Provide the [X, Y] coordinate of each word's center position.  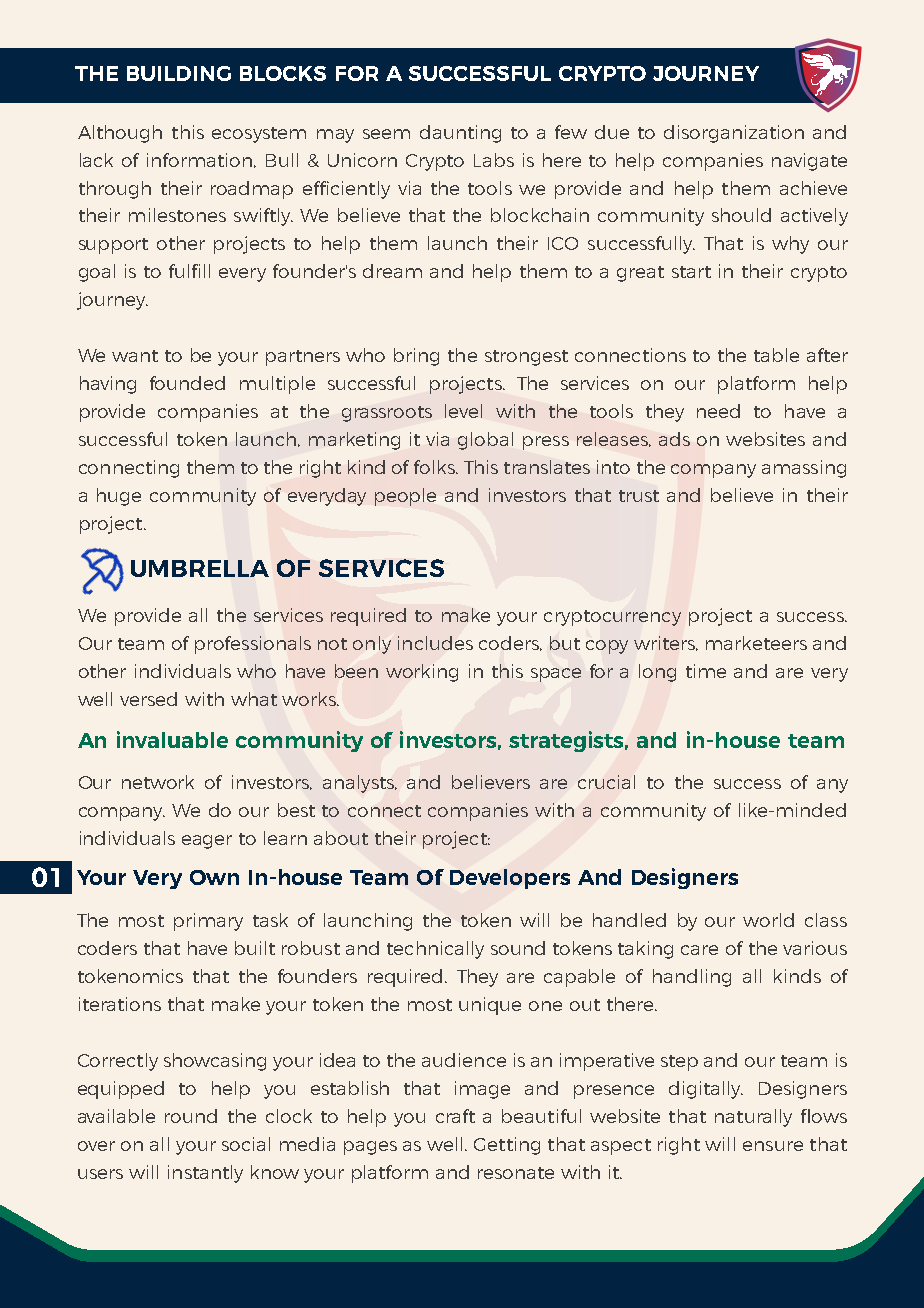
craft [455, 1116]
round [191, 1116]
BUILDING [179, 73]
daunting [460, 134]
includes [435, 643]
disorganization [734, 134]
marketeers [756, 643]
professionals [253, 645]
